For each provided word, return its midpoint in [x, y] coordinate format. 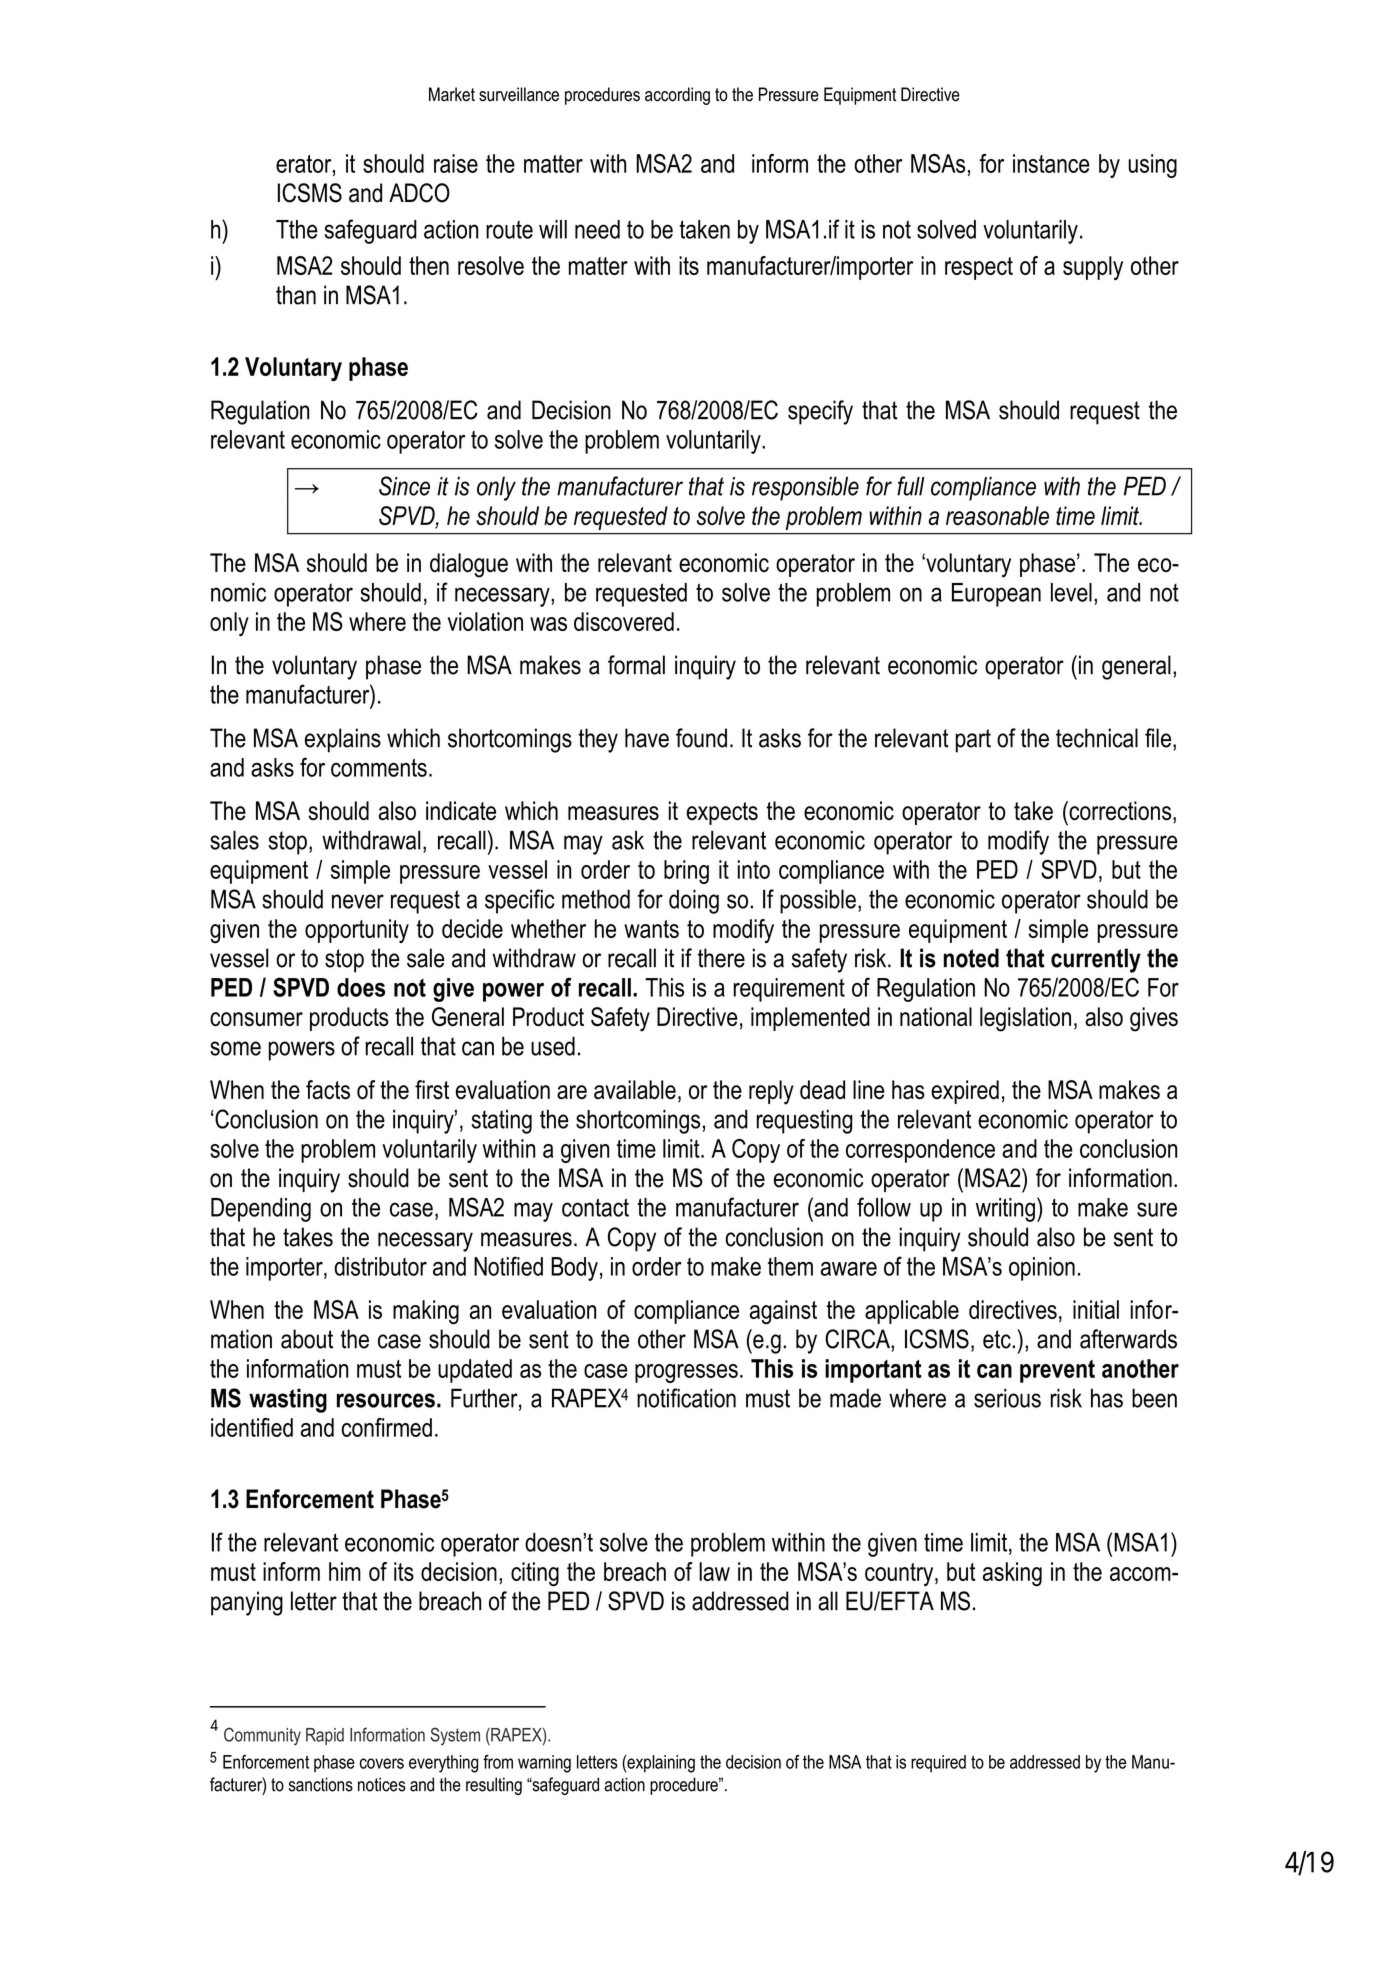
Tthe [297, 229]
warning [544, 1764]
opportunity [357, 931]
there [721, 958]
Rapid [325, 1736]
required [938, 1764]
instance [1051, 163]
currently [1096, 960]
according [677, 96]
